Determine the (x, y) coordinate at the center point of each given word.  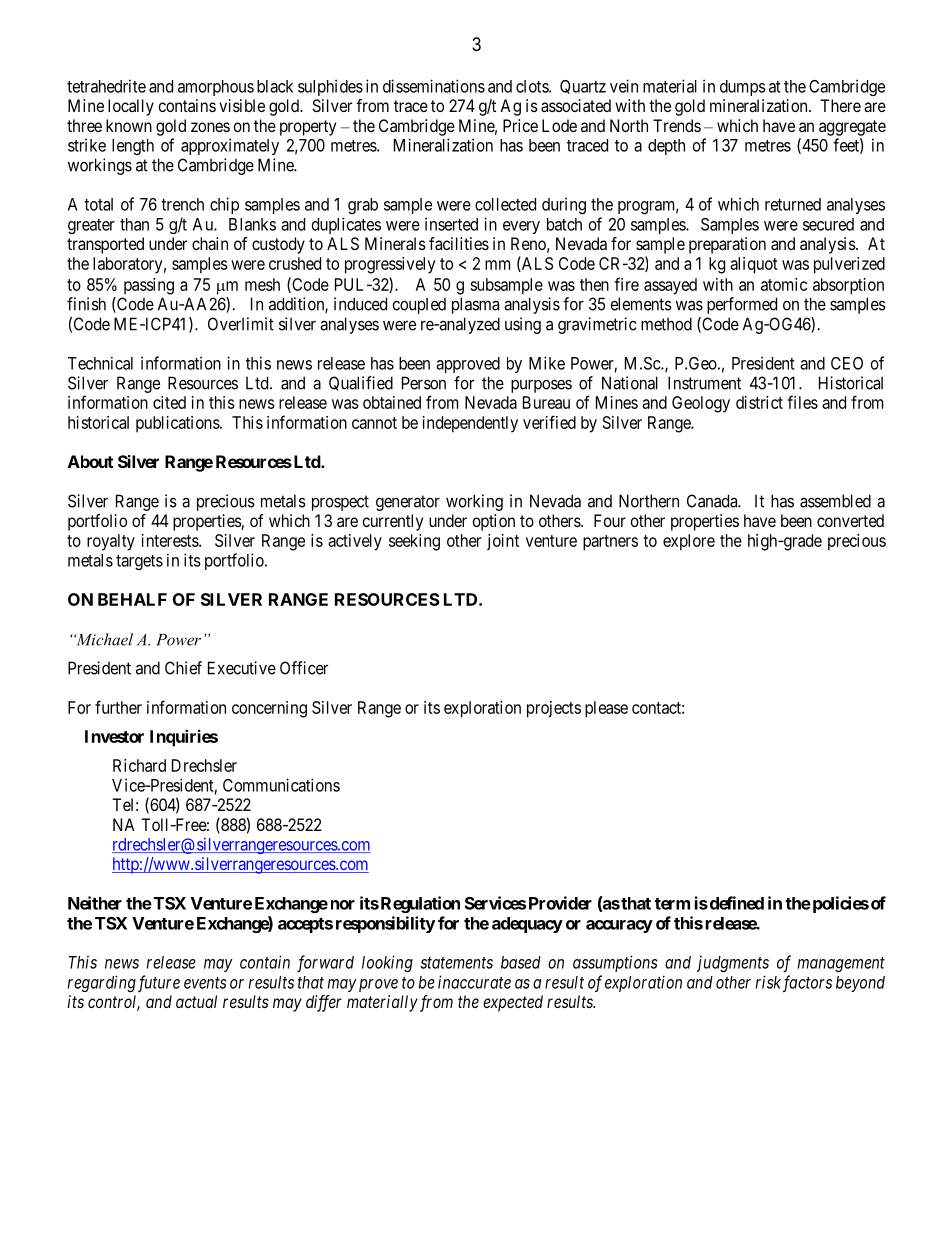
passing (149, 286)
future (159, 983)
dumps (743, 88)
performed (742, 305)
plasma (475, 305)
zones (210, 127)
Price (520, 125)
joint (503, 542)
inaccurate (474, 982)
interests (171, 540)
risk (768, 982)
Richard (139, 765)
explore (689, 542)
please (606, 709)
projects (554, 709)
